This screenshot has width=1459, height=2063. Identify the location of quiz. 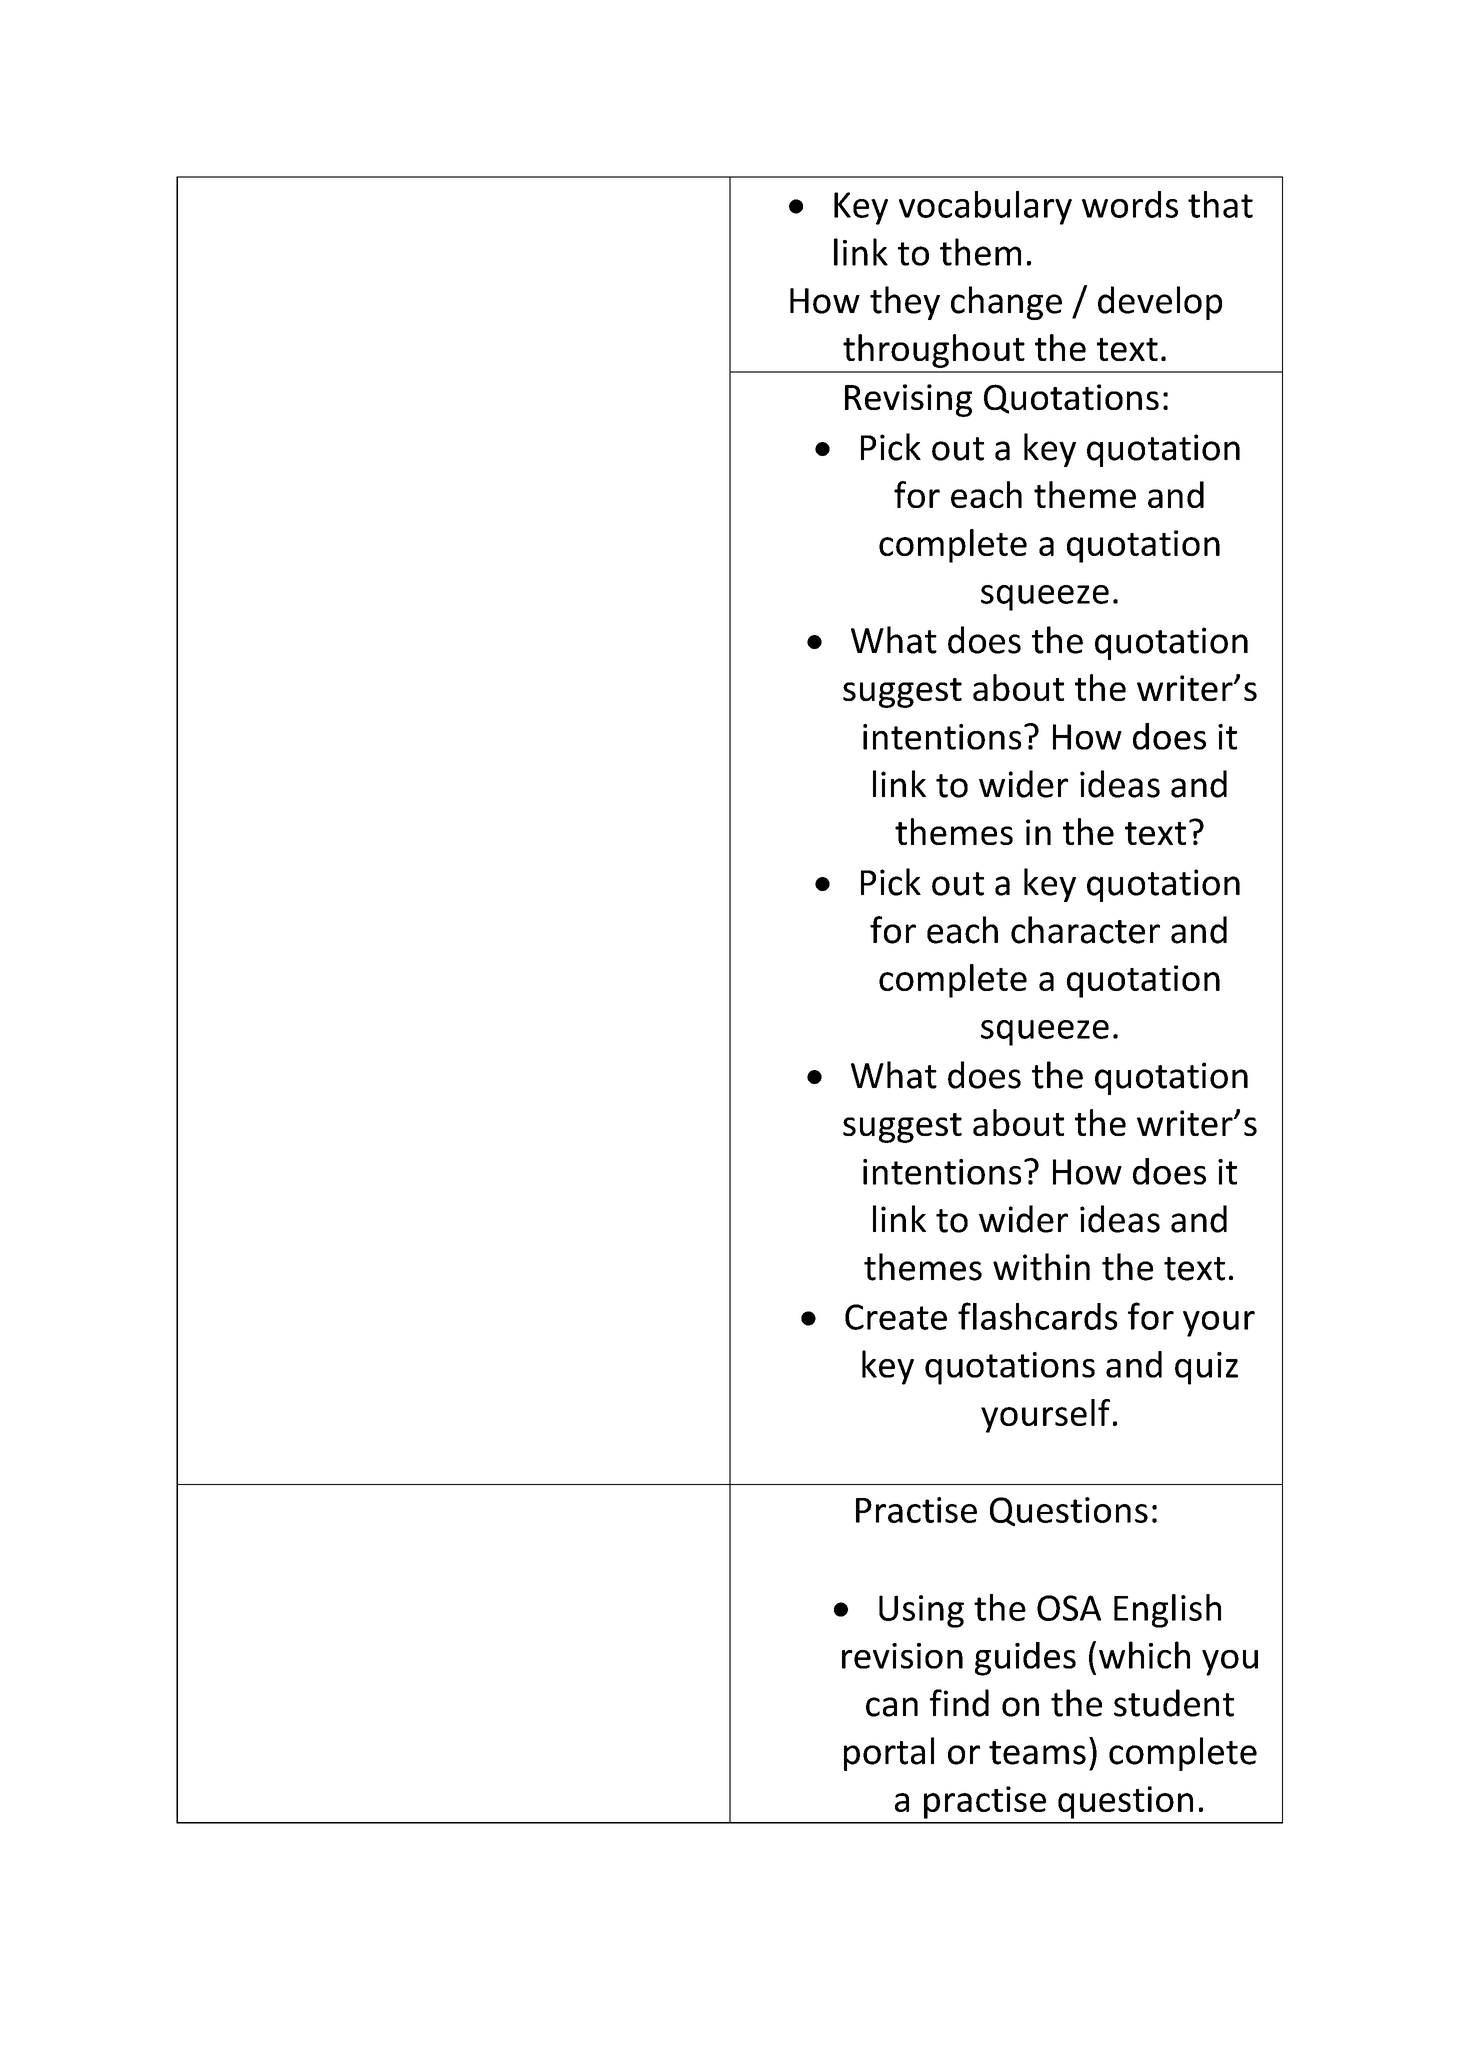
(1206, 1368).
